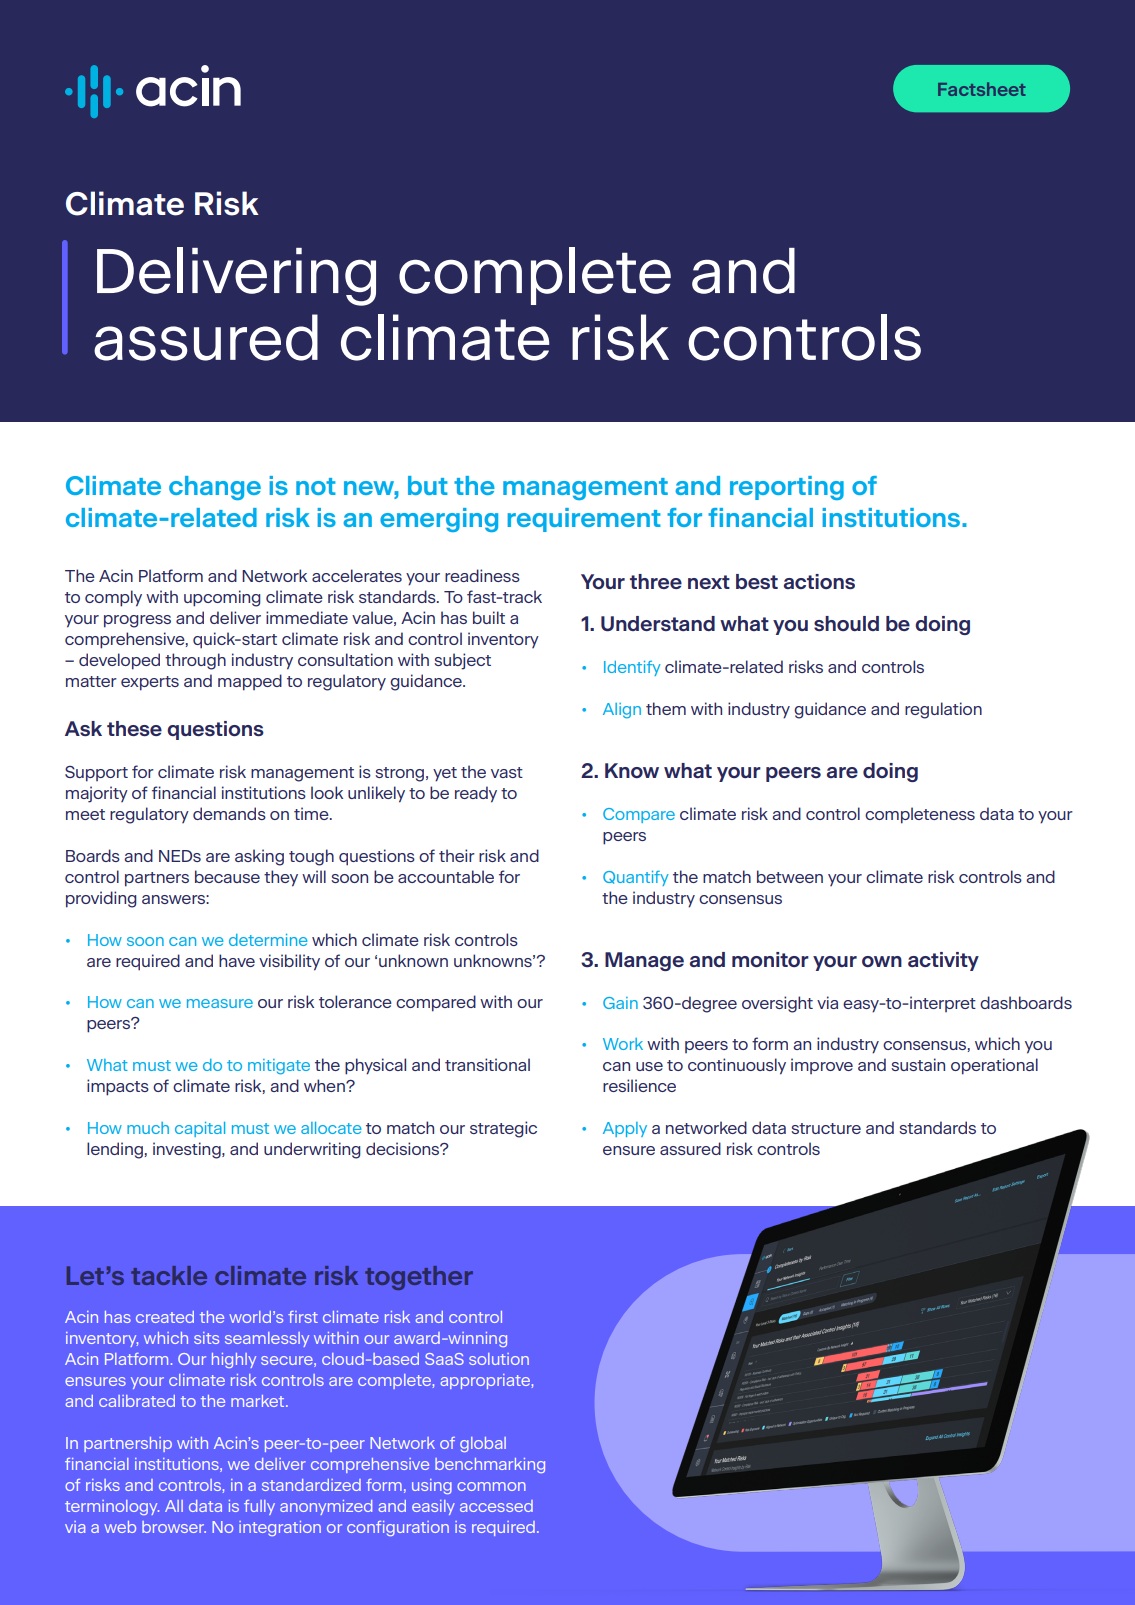  What do you see at coordinates (174, 1527) in the page?
I see `browser` at bounding box center [174, 1527].
